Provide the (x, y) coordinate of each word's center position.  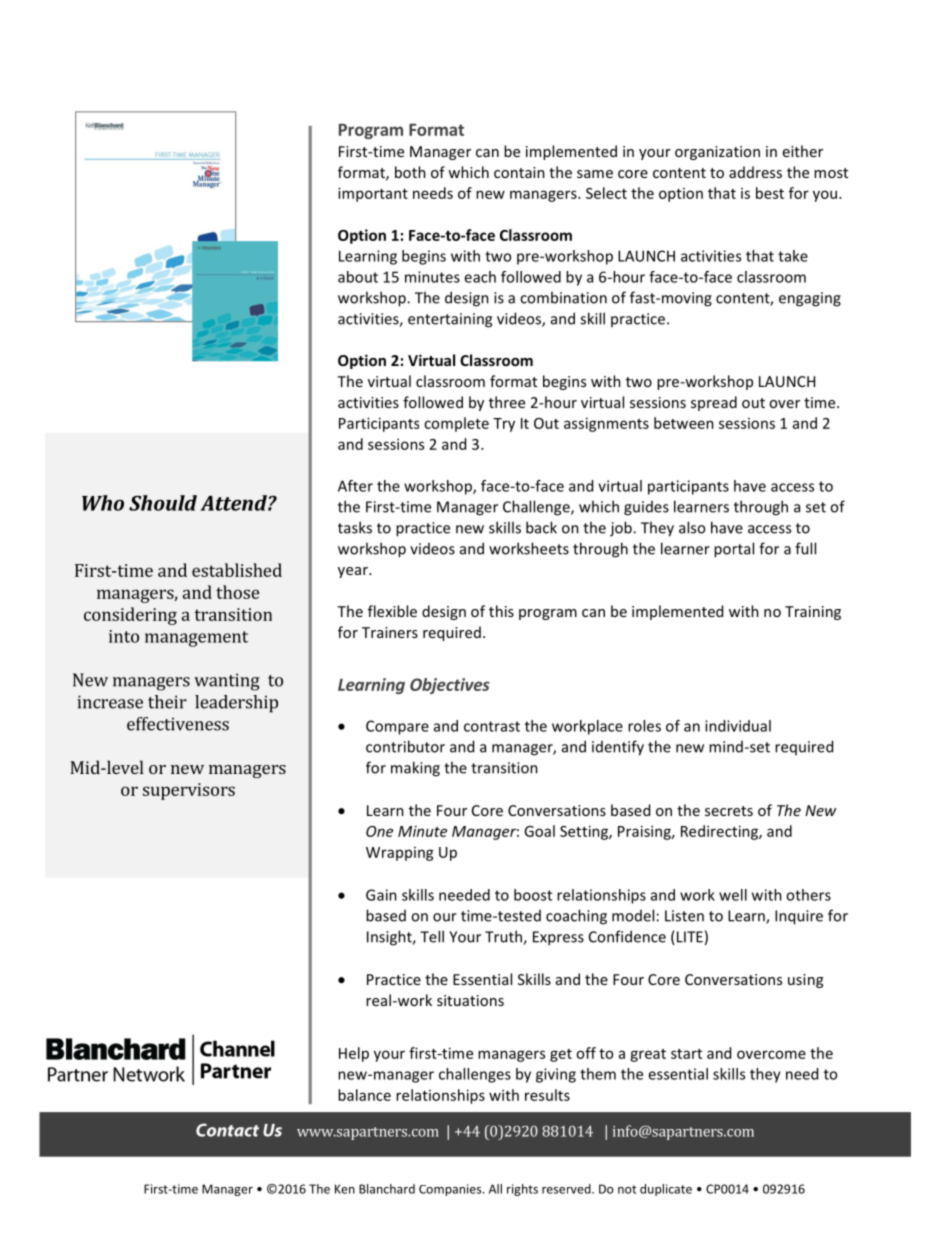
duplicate (666, 1190)
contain (519, 172)
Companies (451, 1190)
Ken (345, 1189)
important (373, 194)
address (755, 172)
